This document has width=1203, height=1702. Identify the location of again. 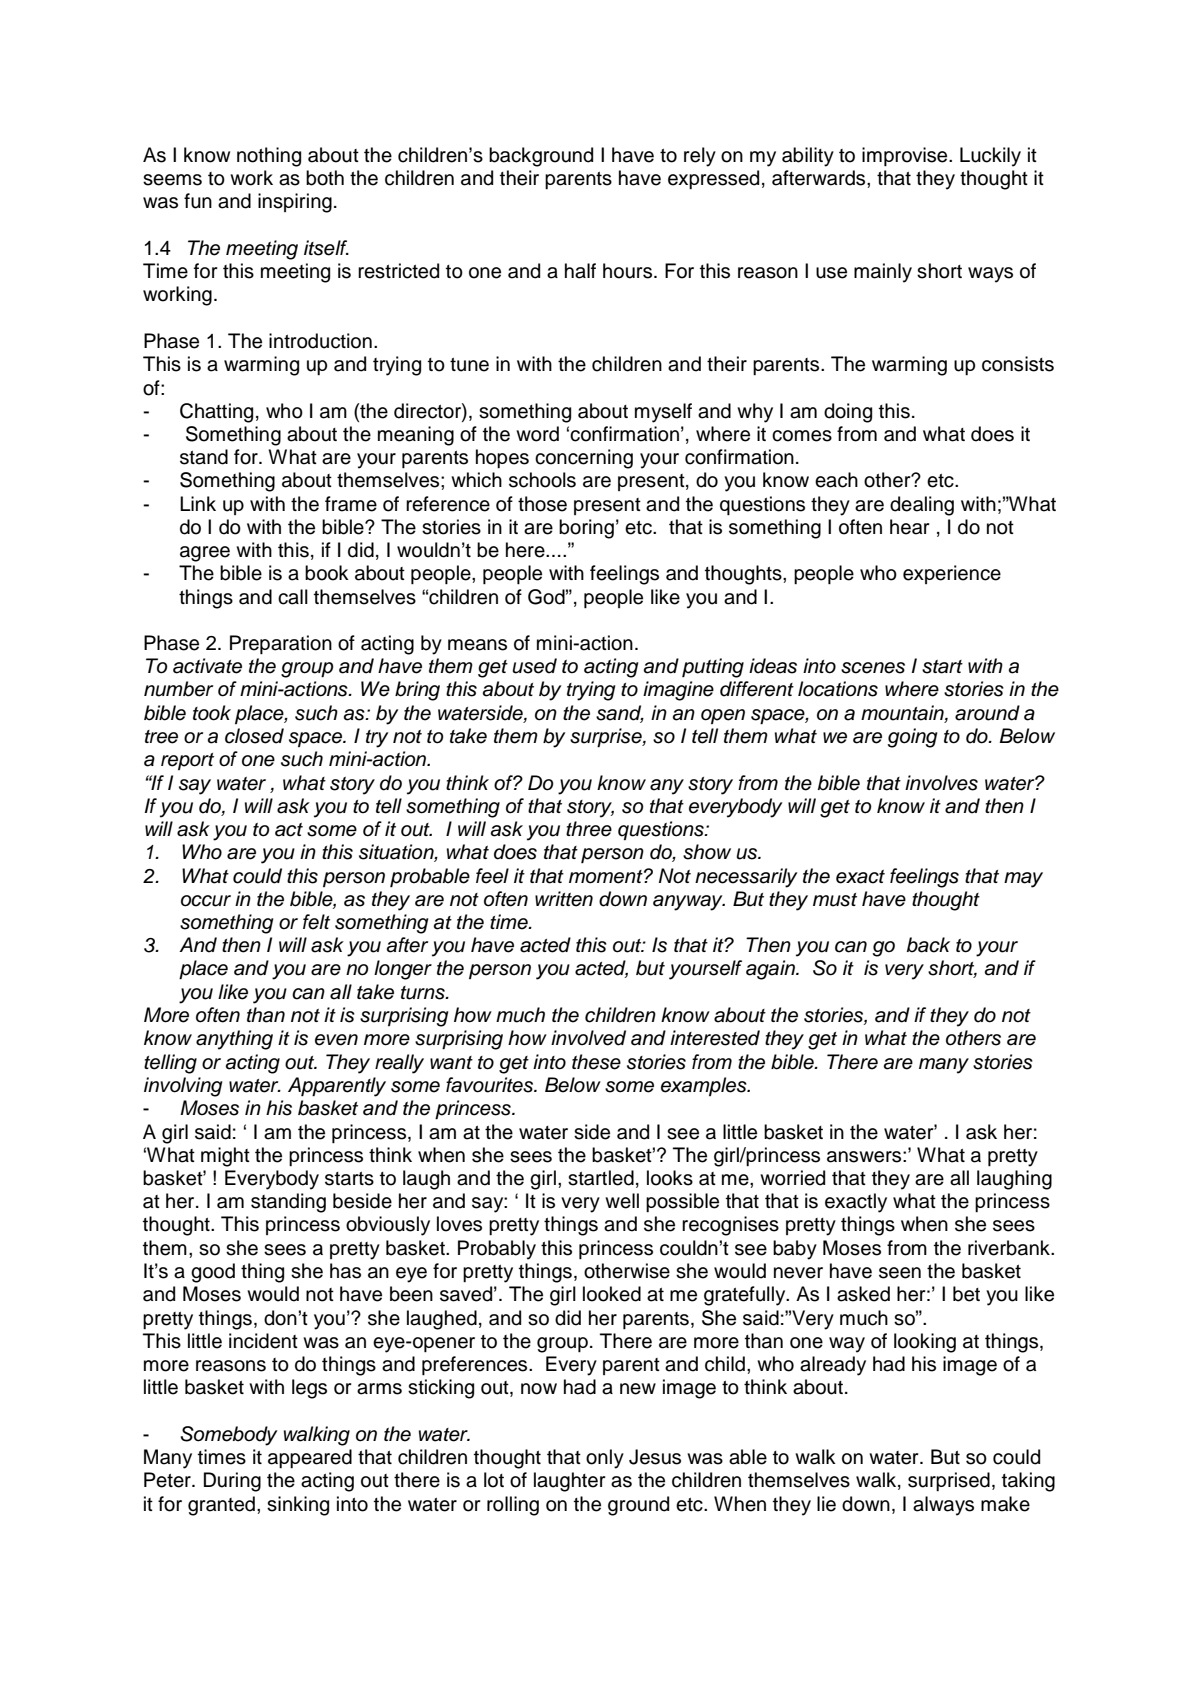
(771, 970).
